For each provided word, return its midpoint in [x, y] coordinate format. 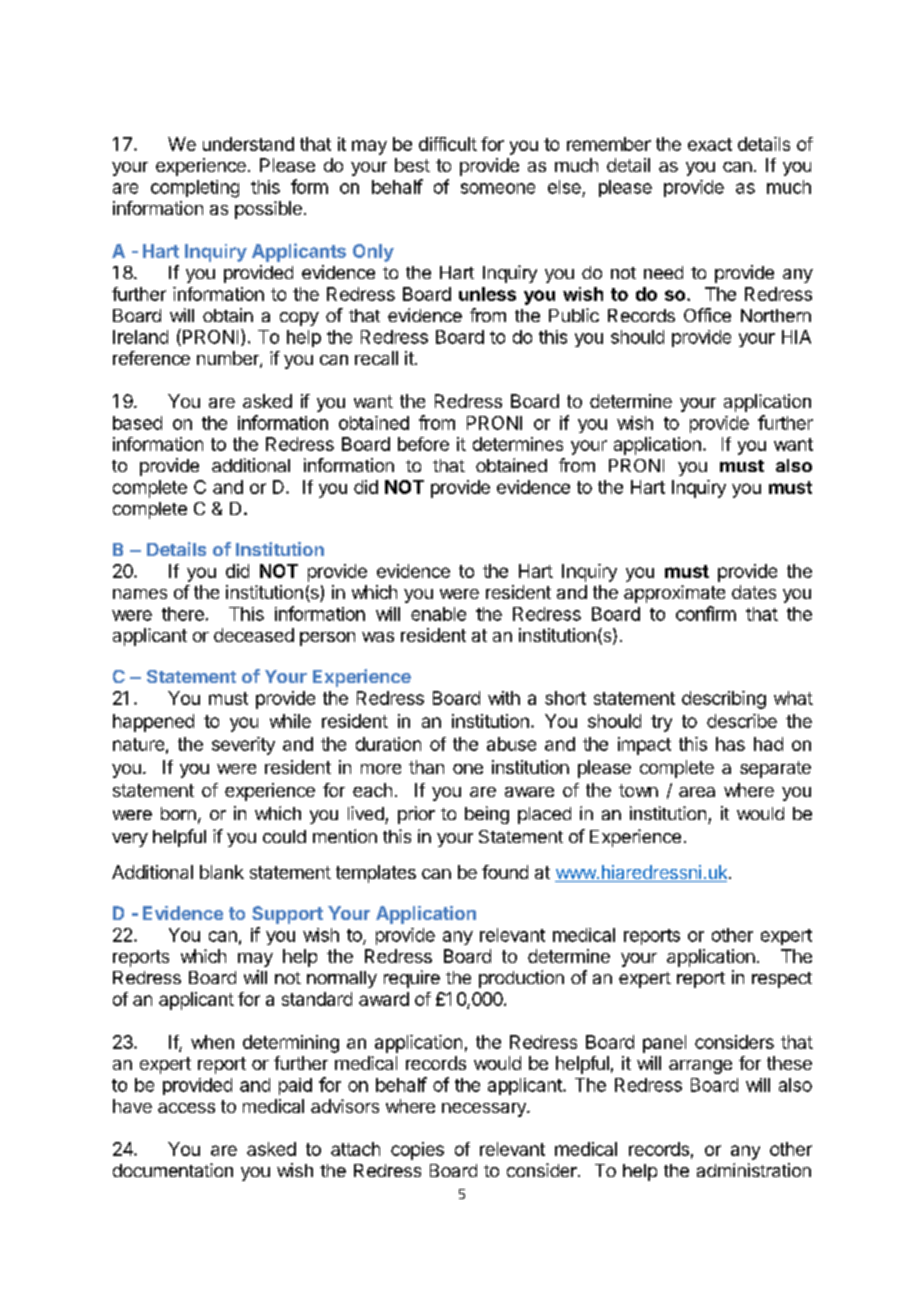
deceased [254, 635]
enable [438, 614]
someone [498, 188]
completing [195, 189]
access [186, 1108]
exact [710, 144]
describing [724, 700]
